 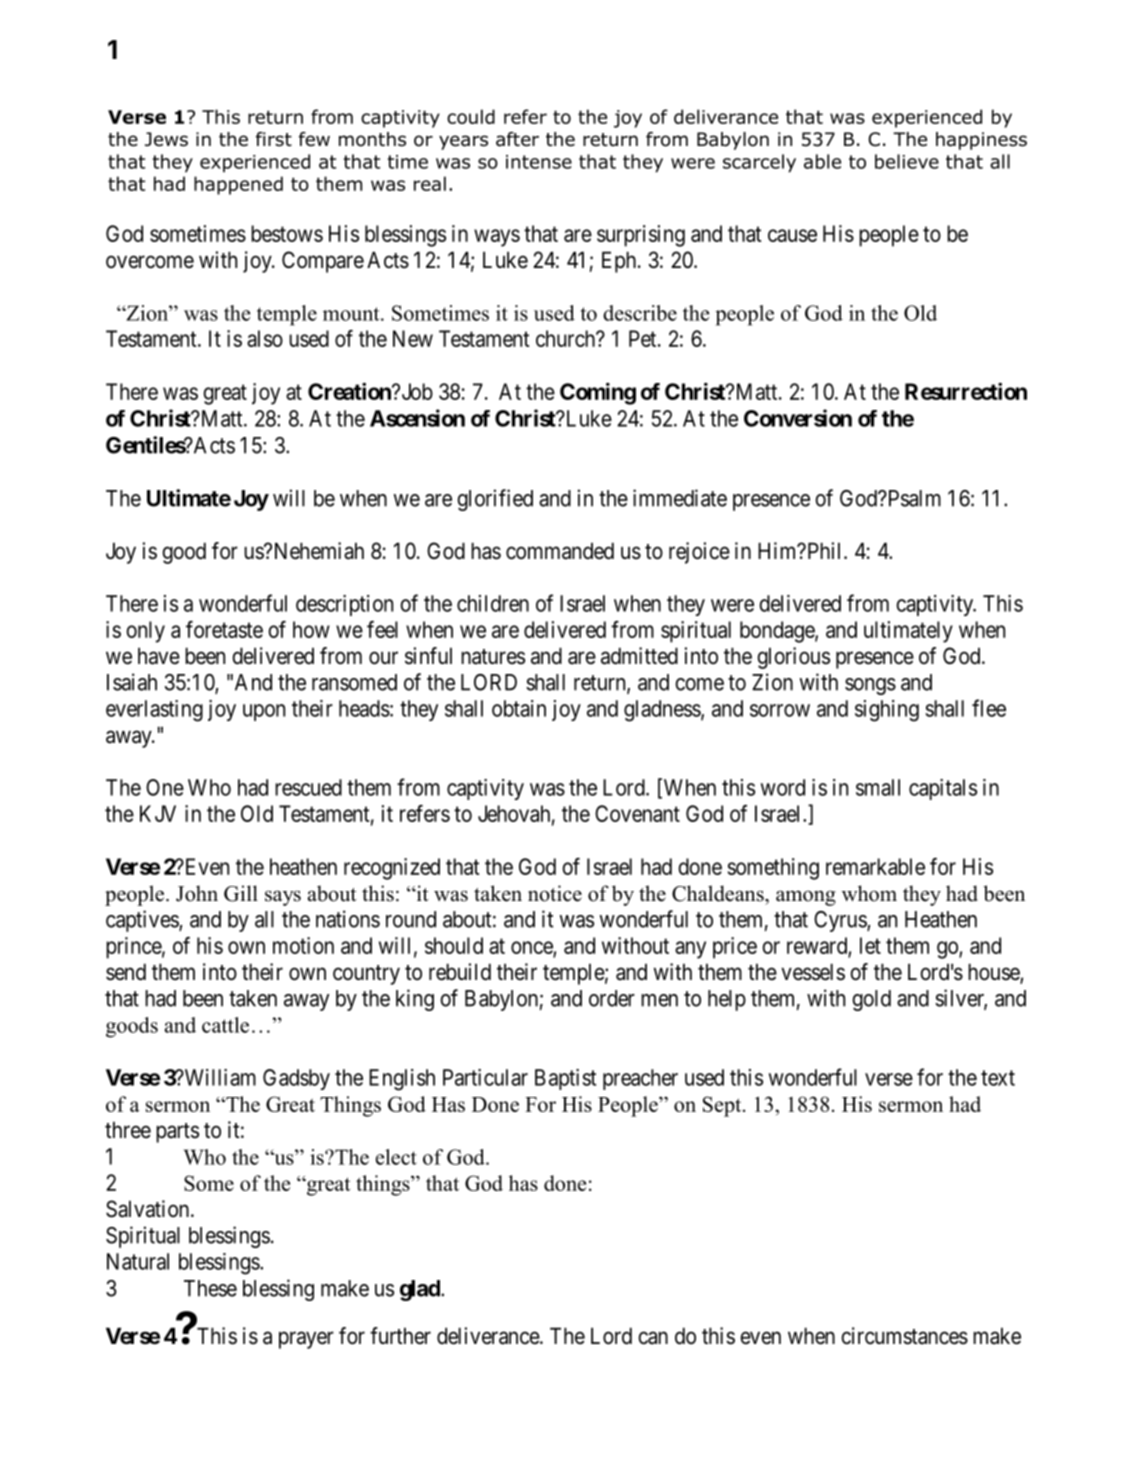 I want to click on can, so click(x=653, y=1338).
